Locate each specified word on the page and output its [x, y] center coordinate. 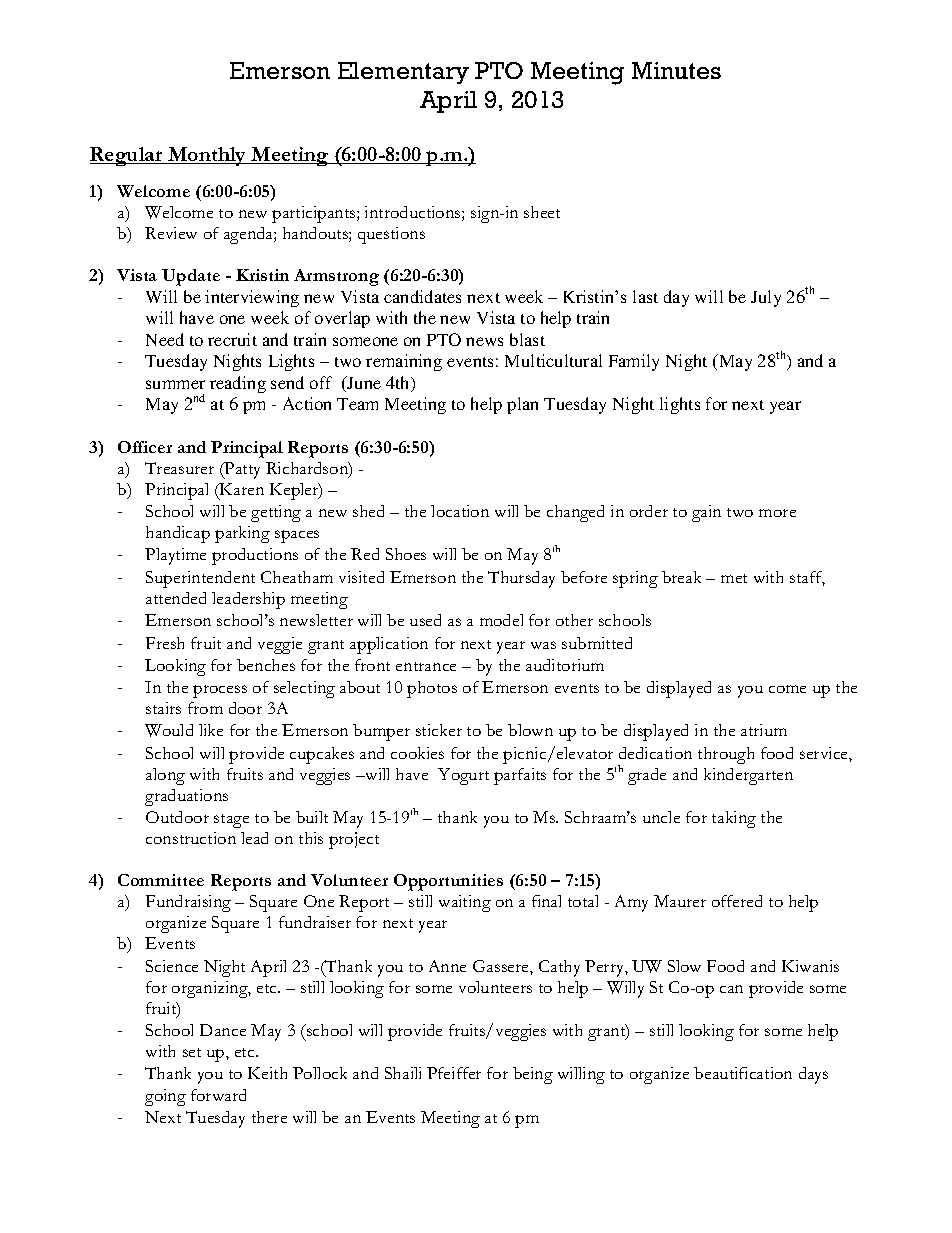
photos [432, 689]
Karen [241, 489]
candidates [422, 296]
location [460, 511]
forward [218, 1095]
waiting [465, 903]
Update [191, 277]
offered [737, 901]
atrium [764, 730]
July [766, 298]
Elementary [403, 73]
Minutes [676, 70]
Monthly [207, 156]
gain [706, 513]
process [220, 691]
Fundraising [188, 903]
